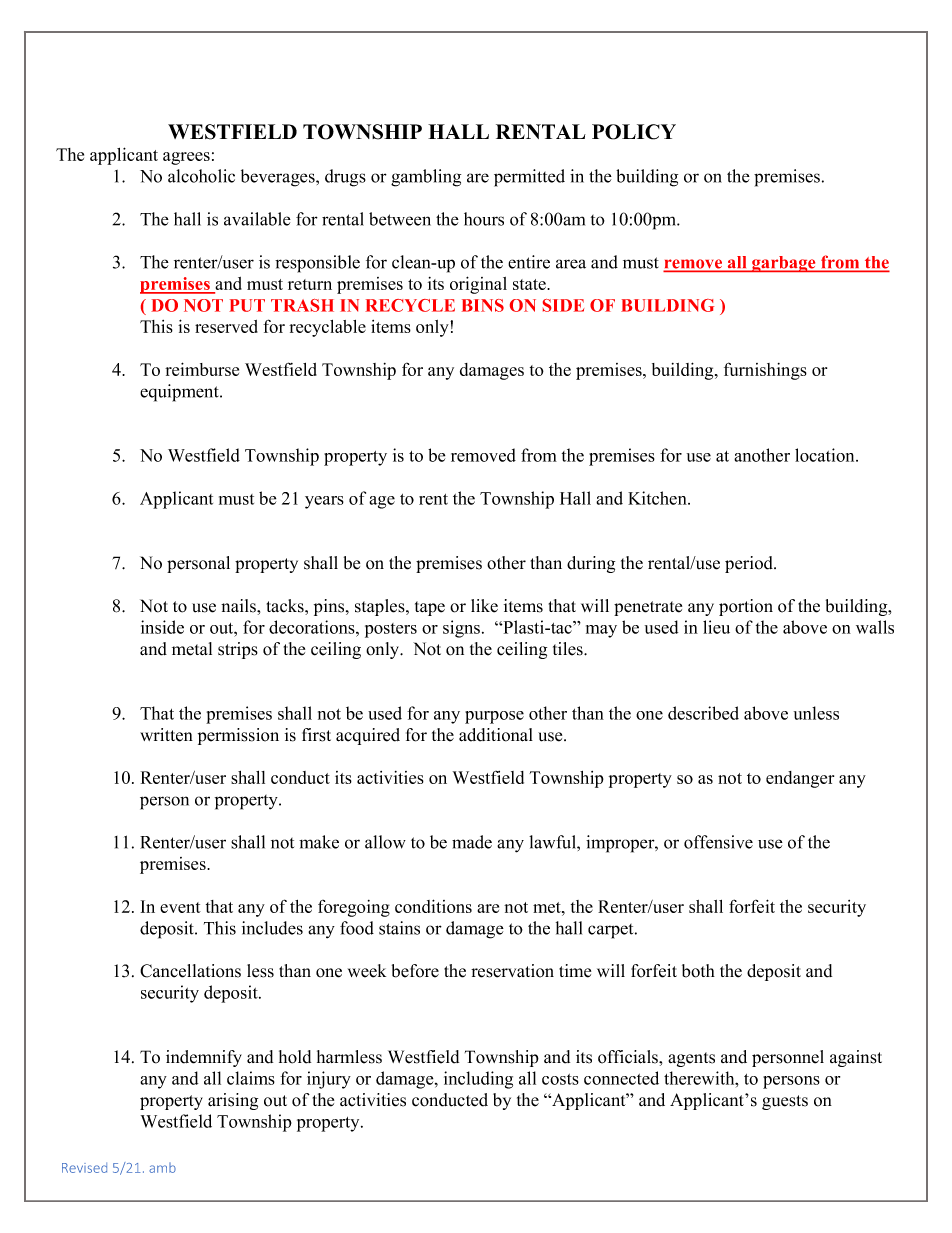 The width and height of the screenshot is (952, 1233). I want to click on written, so click(166, 735).
